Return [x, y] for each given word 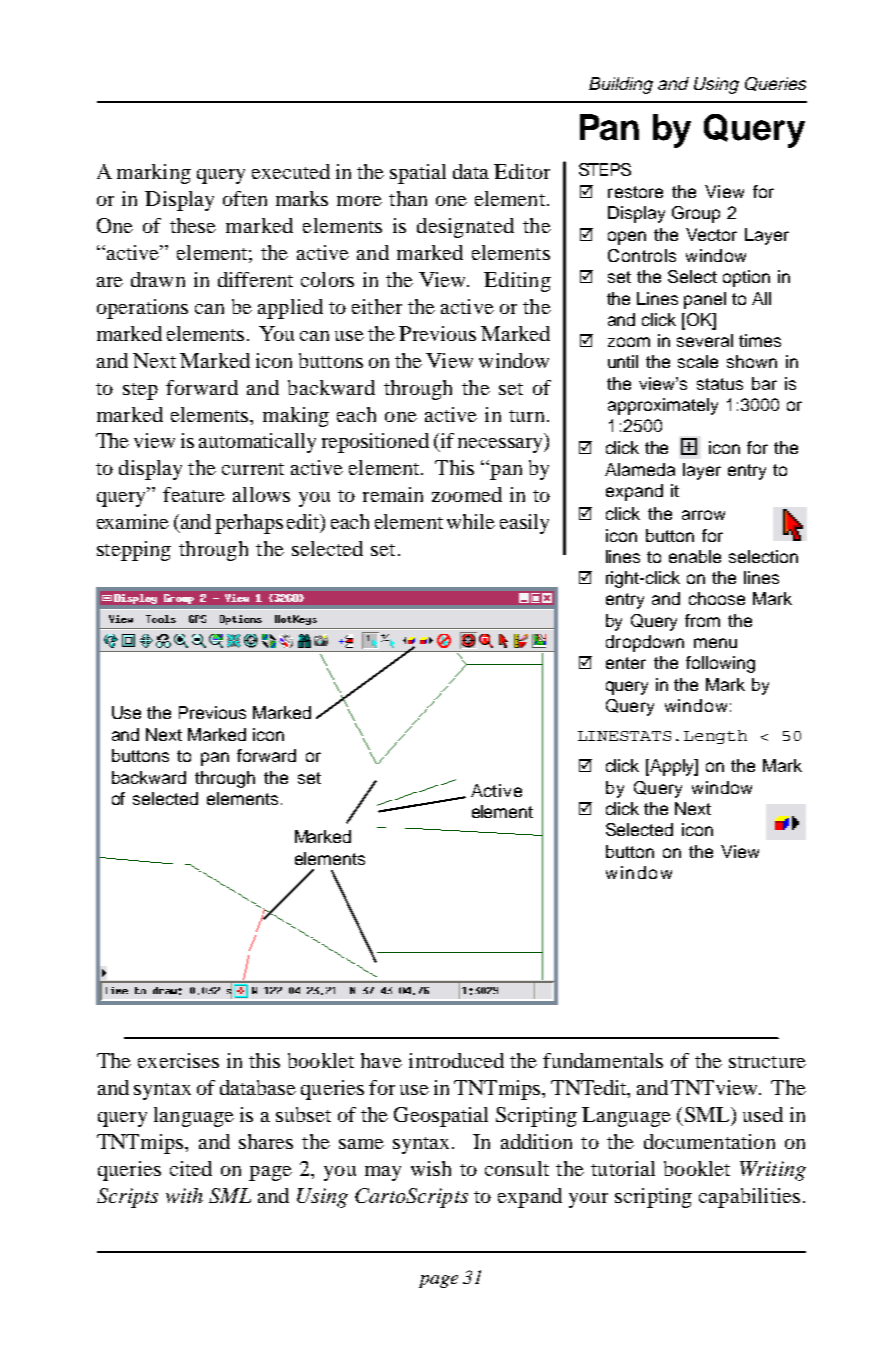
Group [696, 214]
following [720, 664]
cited [191, 1168]
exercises [178, 1060]
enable [695, 556]
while [471, 521]
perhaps [249, 524]
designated [465, 228]
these [193, 225]
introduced [456, 1060]
